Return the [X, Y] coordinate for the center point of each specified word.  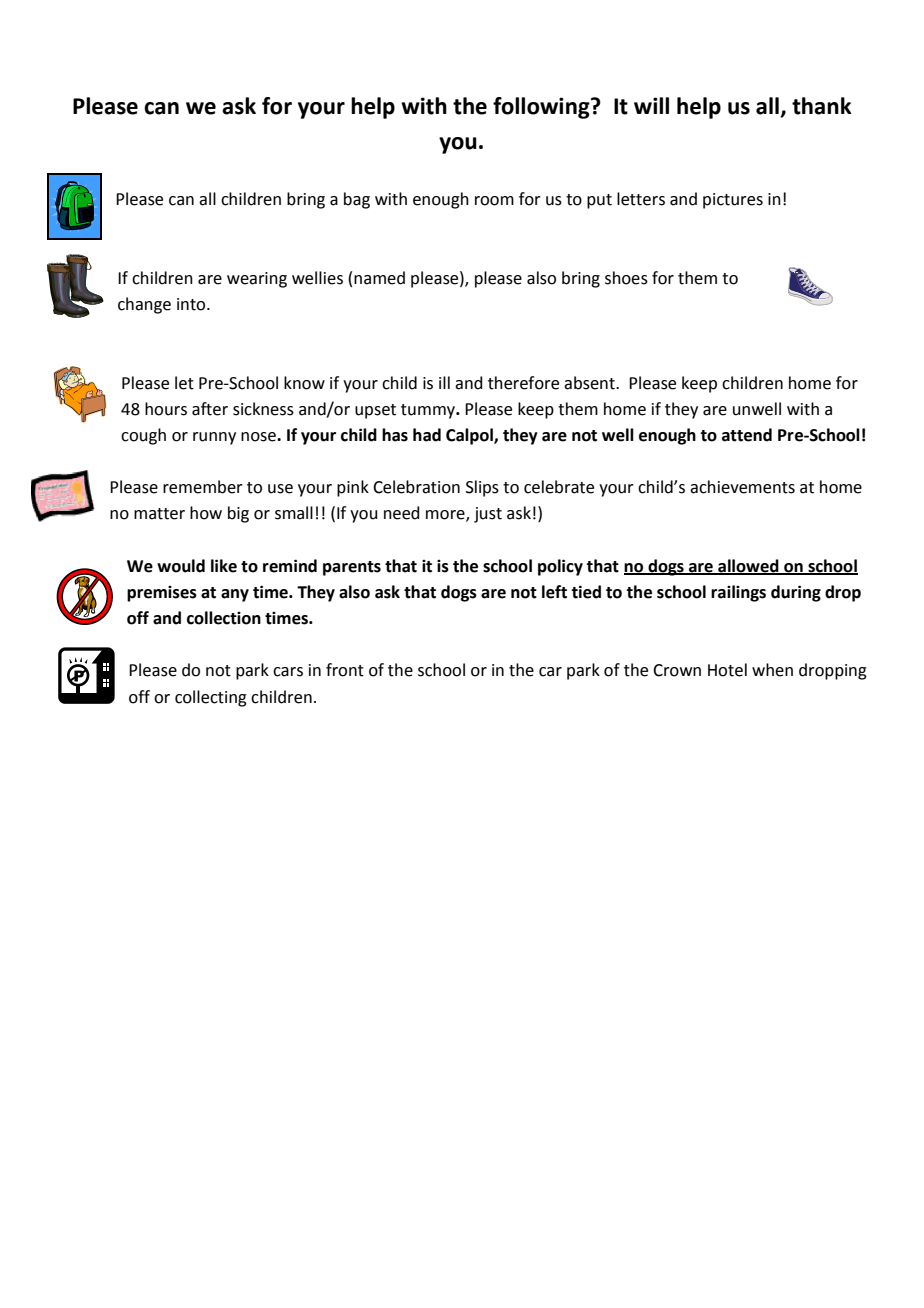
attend [747, 435]
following [542, 108]
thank [822, 106]
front [345, 670]
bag [357, 200]
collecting [211, 698]
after [210, 409]
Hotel [727, 670]
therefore [523, 383]
